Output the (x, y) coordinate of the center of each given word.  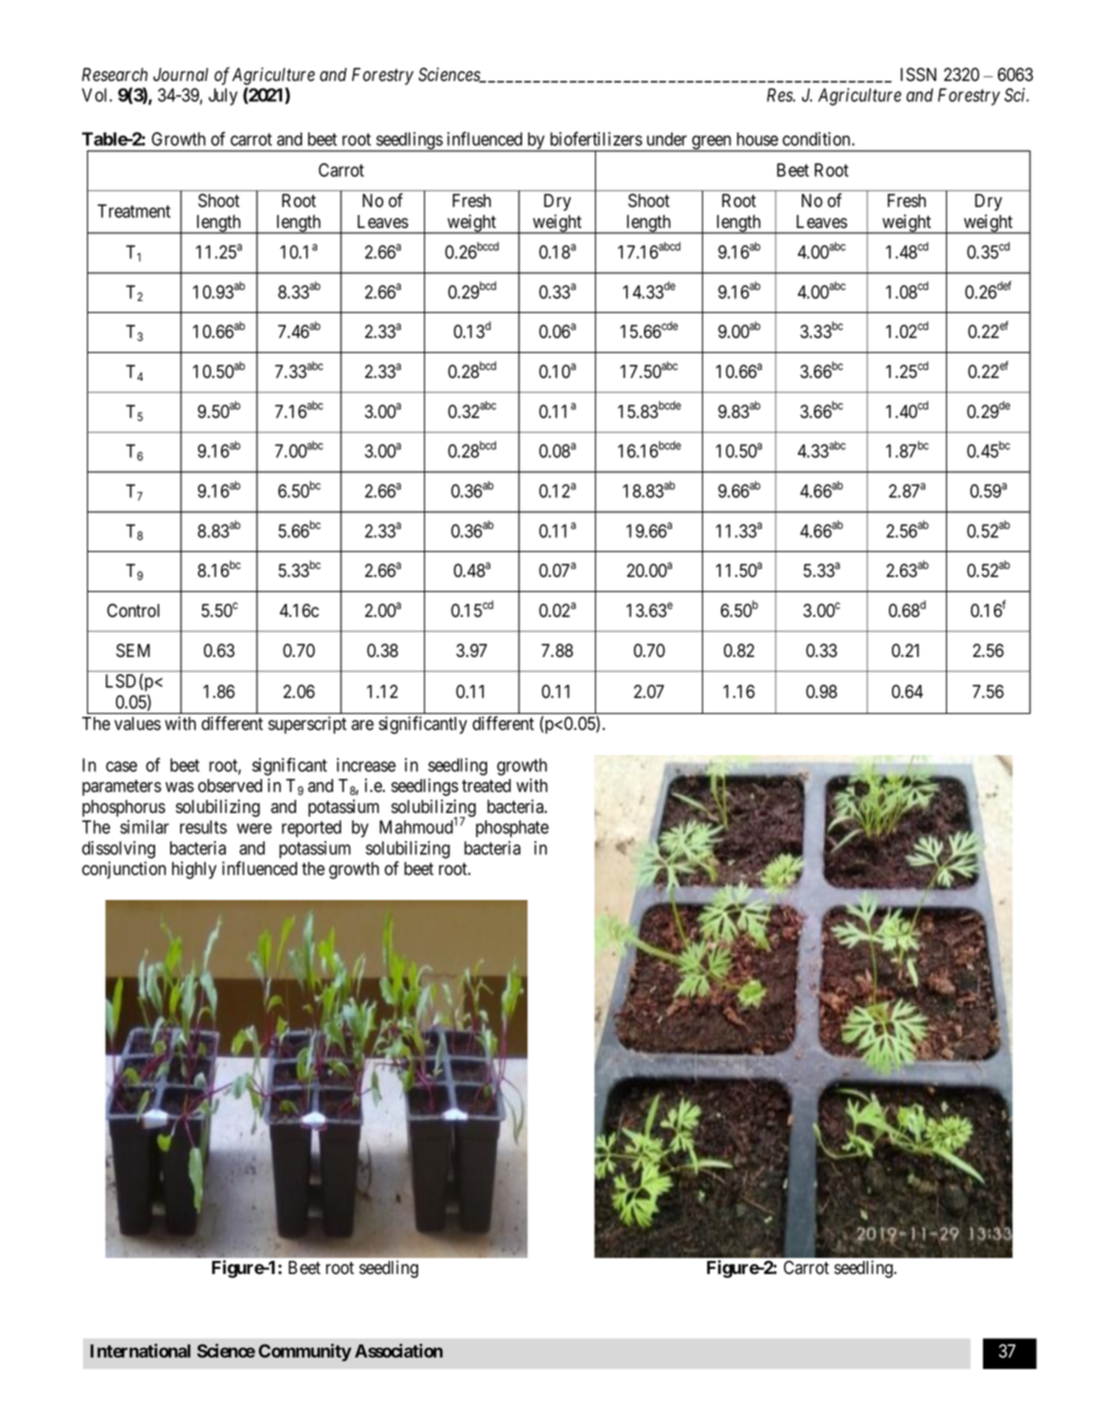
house (757, 139)
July (223, 97)
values (137, 724)
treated (486, 786)
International (140, 1351)
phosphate (512, 828)
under (667, 139)
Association (399, 1351)
